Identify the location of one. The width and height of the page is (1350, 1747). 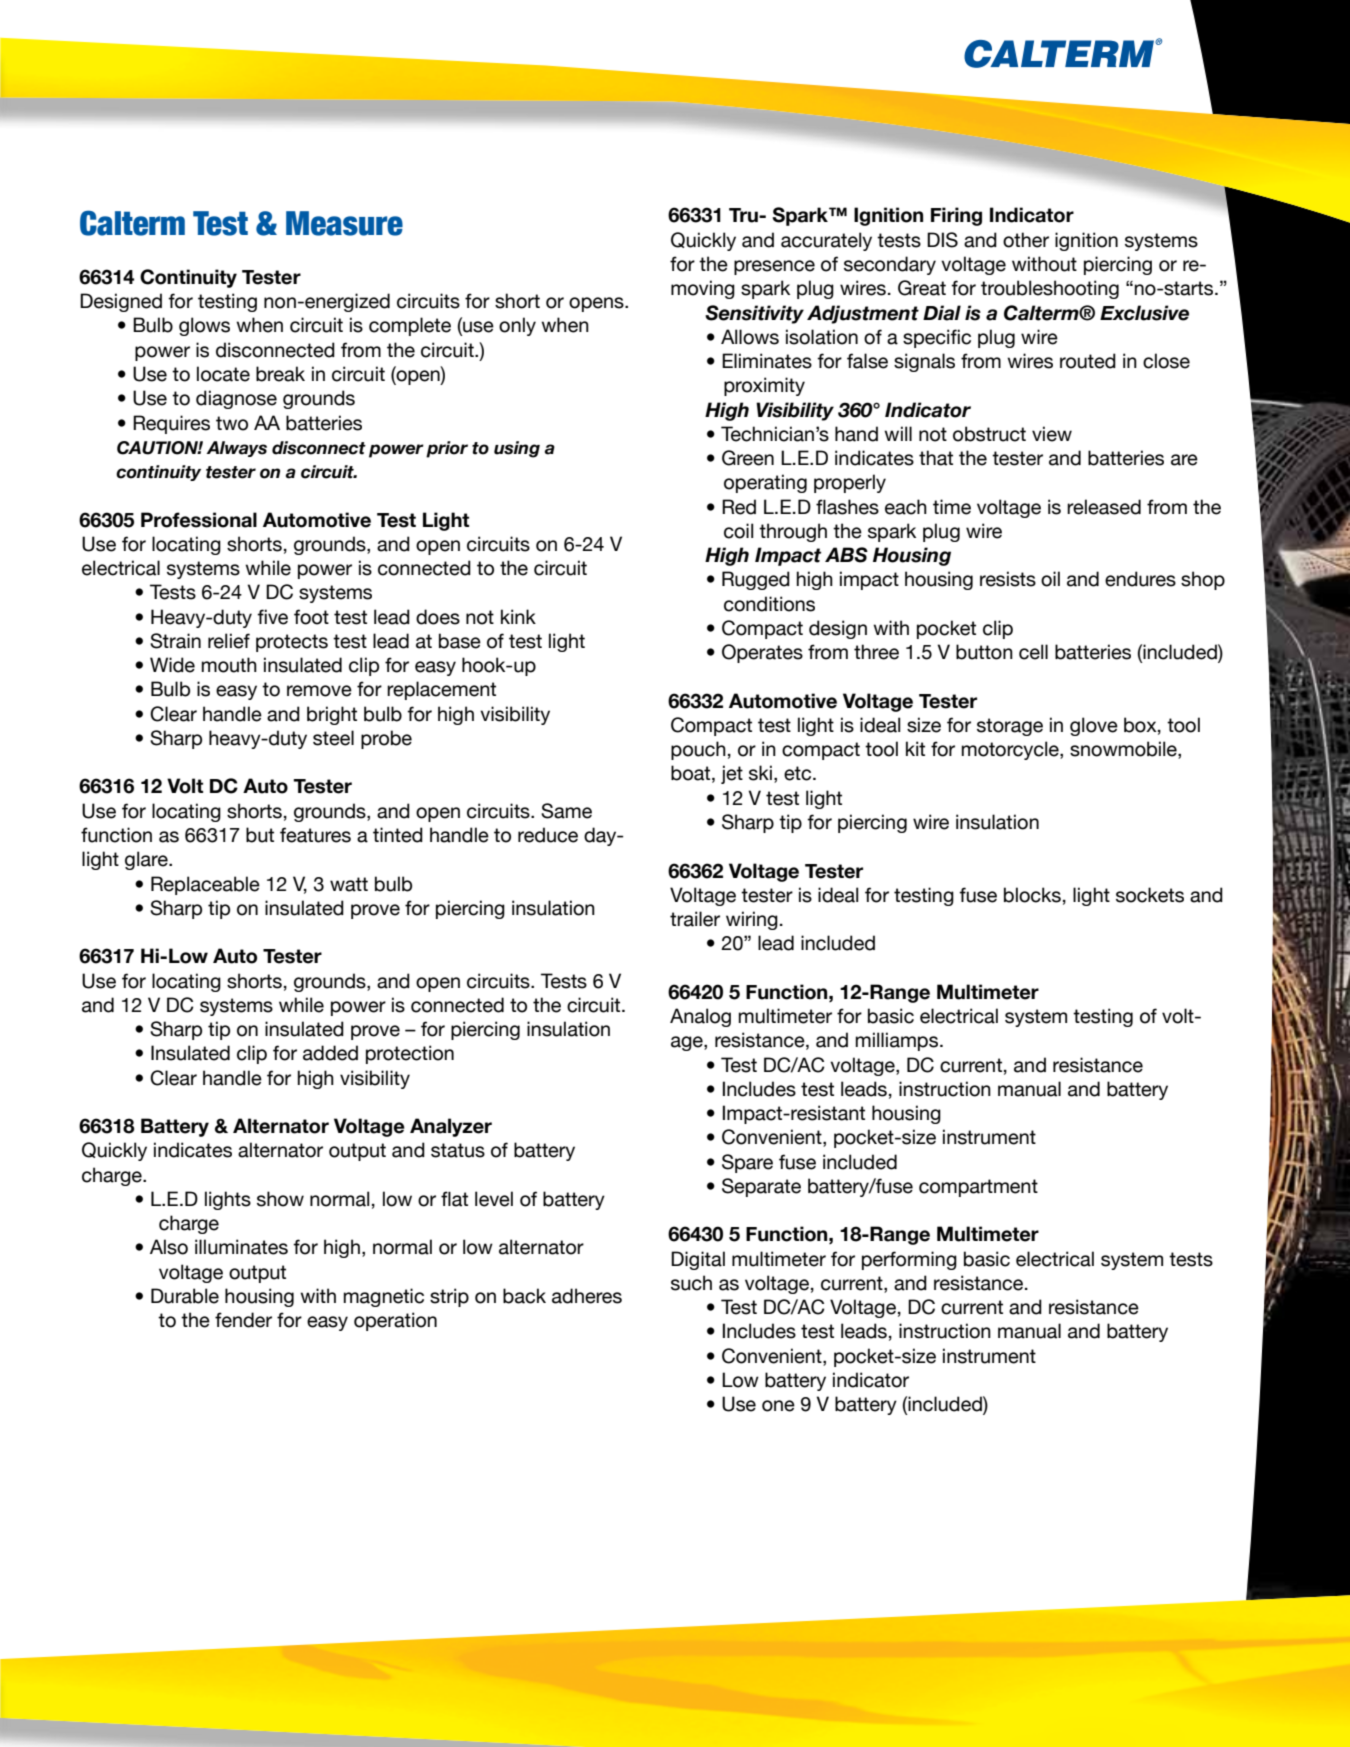
(778, 1406).
